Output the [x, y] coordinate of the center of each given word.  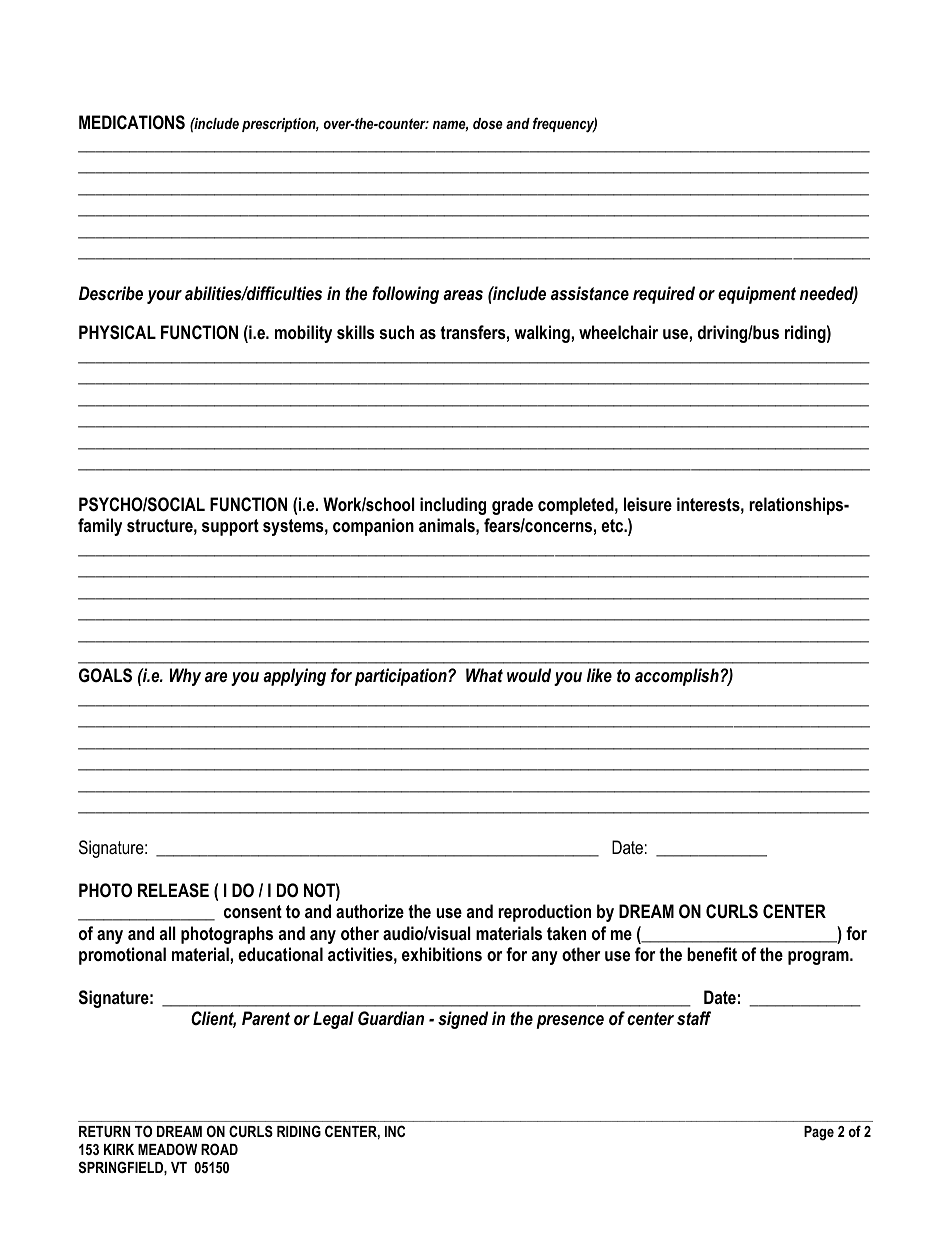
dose [488, 123]
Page [819, 1133]
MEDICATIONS [132, 122]
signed [463, 1020]
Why [185, 677]
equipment [757, 295]
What [484, 675]
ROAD [219, 1149]
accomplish [677, 677]
